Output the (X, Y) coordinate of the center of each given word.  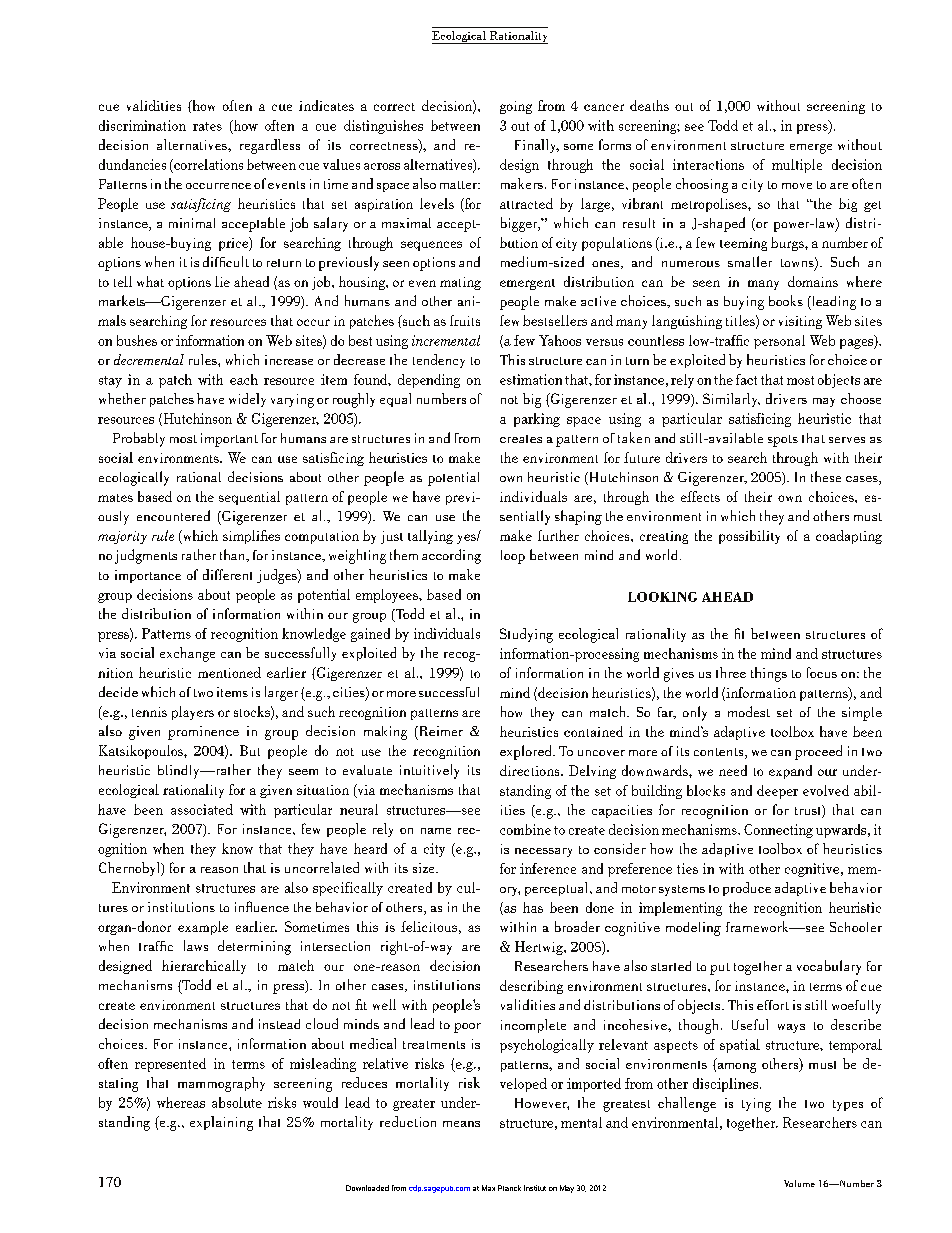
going (516, 107)
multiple (797, 166)
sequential (249, 498)
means (461, 1124)
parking (537, 420)
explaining (221, 1123)
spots (783, 441)
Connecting (778, 831)
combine (525, 829)
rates (207, 126)
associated (202, 809)
